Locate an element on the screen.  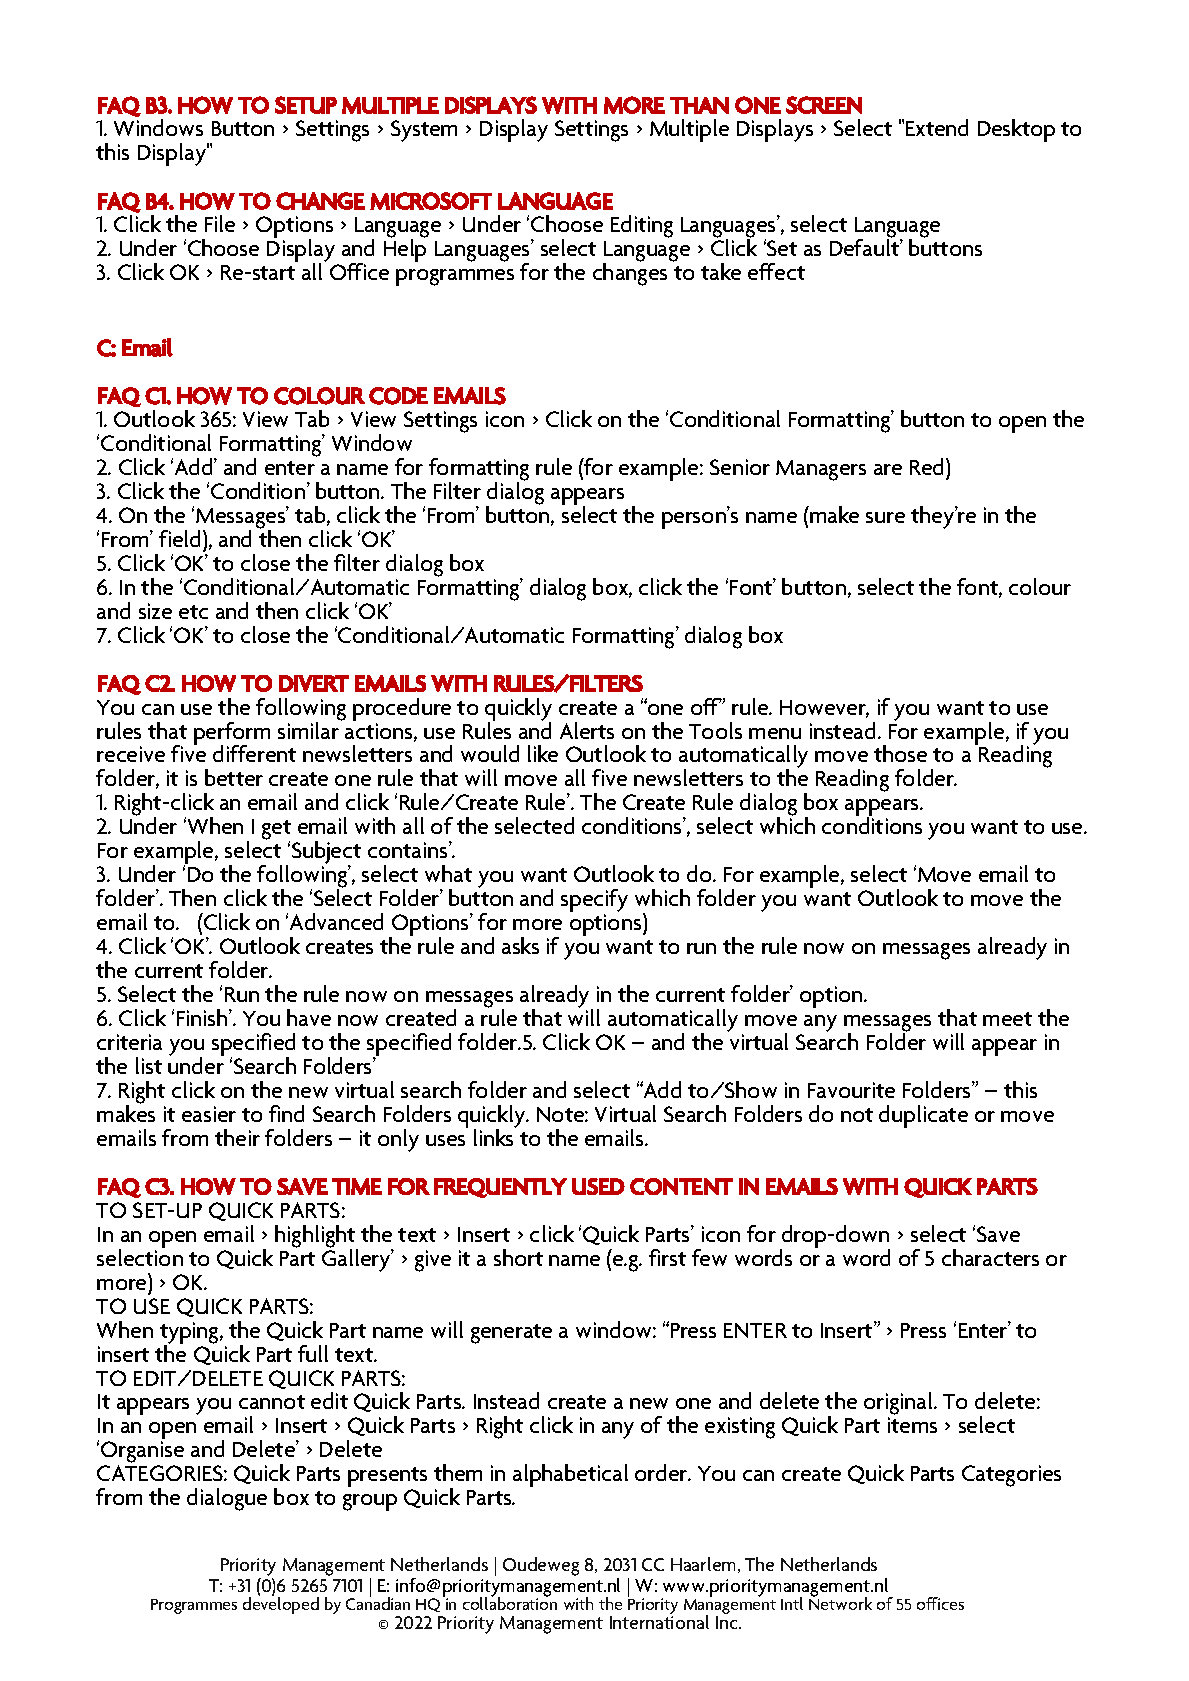
duplicate is located at coordinates (923, 1116).
